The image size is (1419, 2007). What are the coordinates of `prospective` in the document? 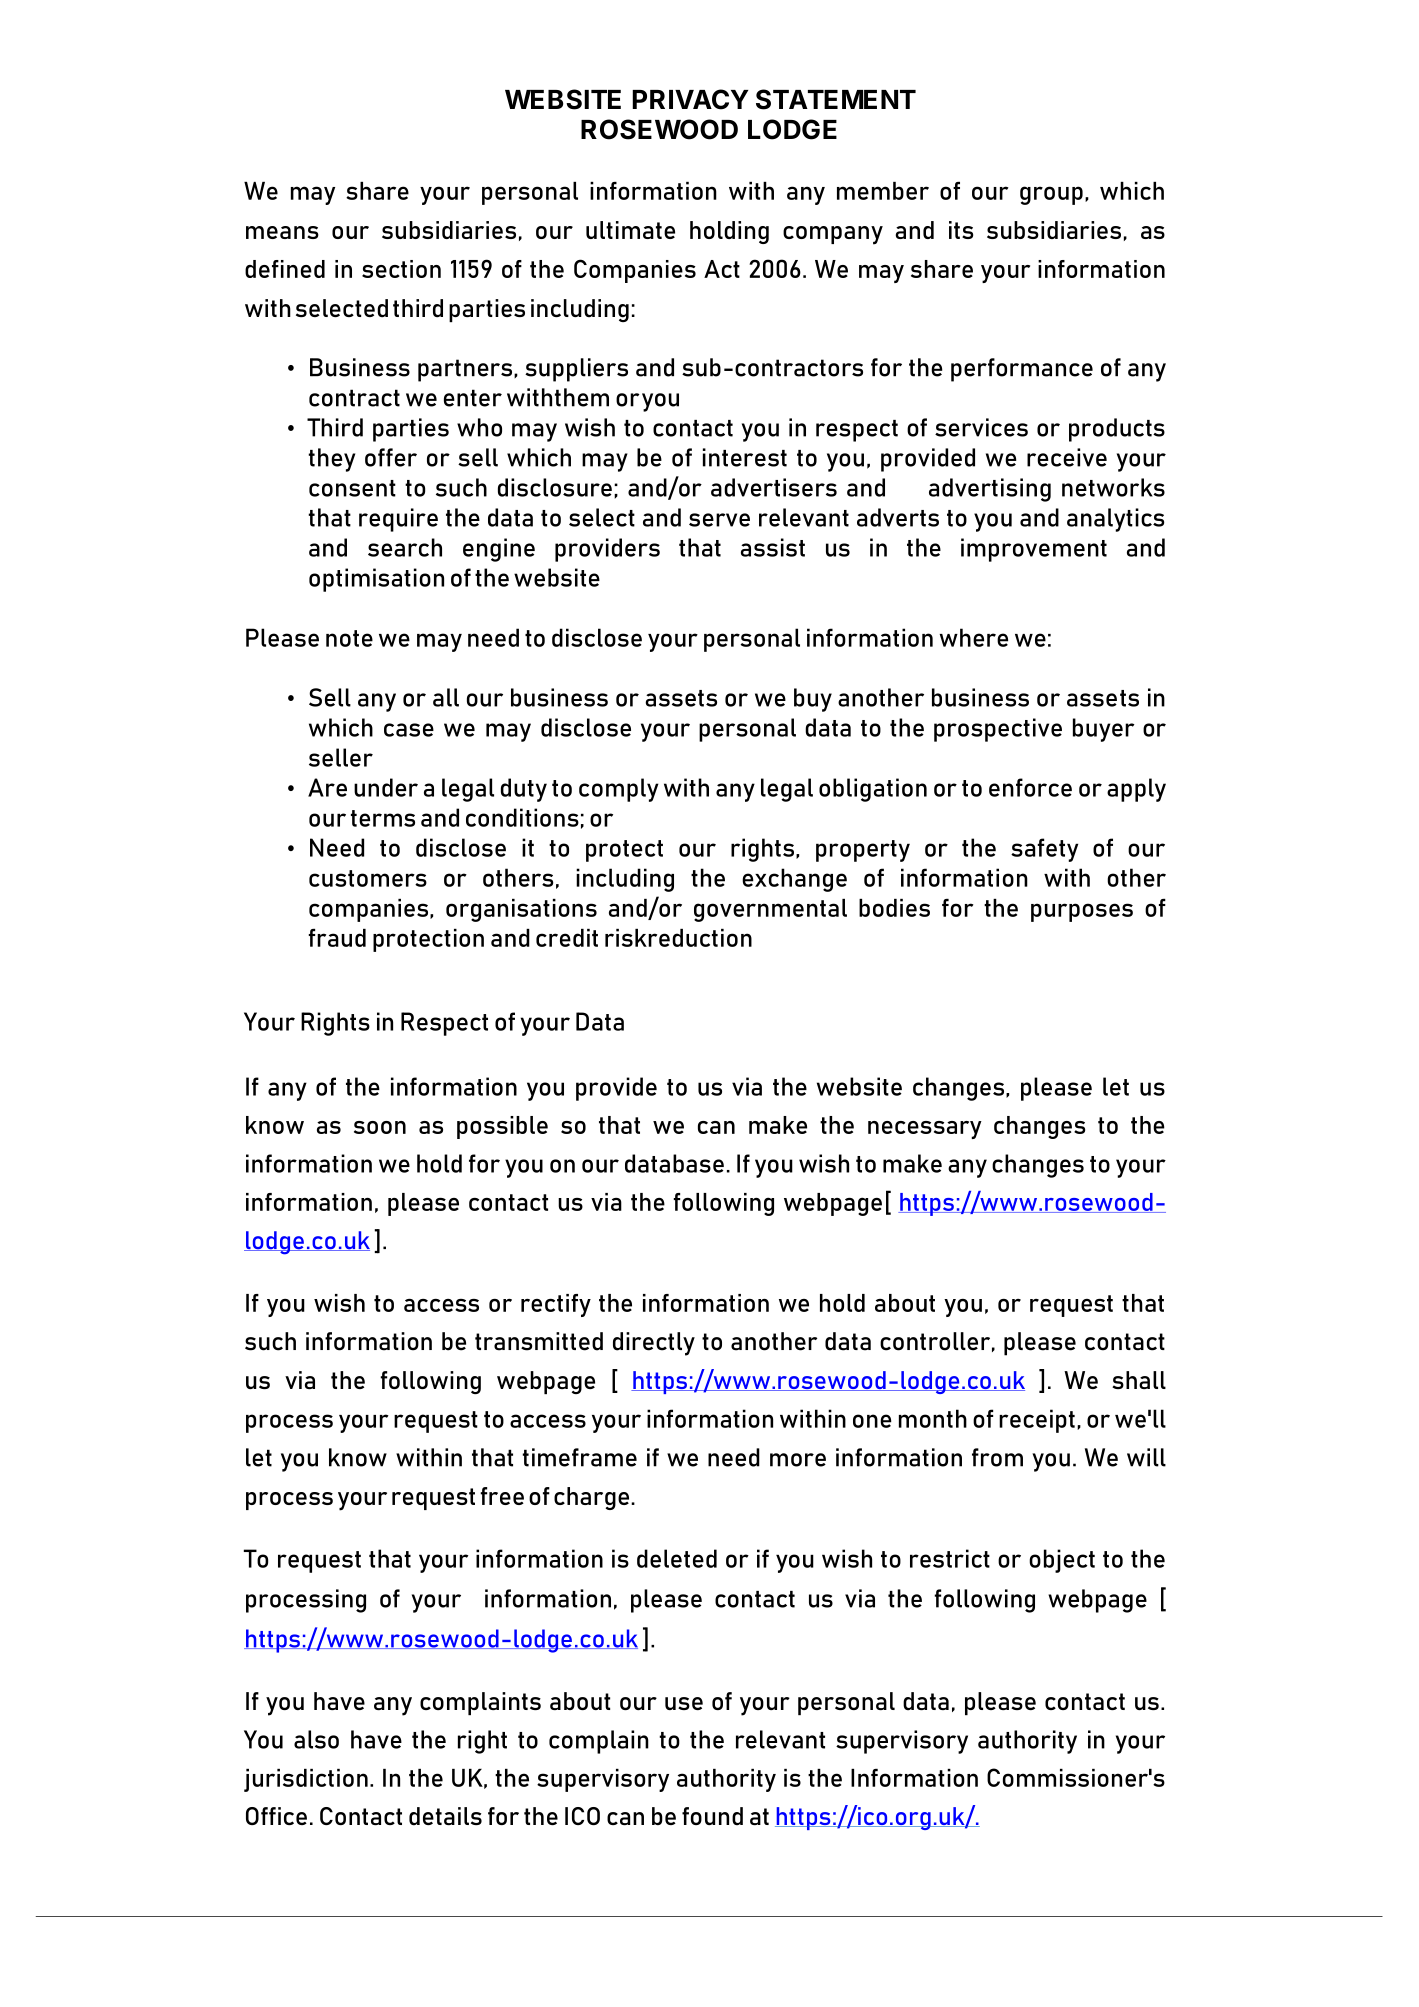 It's located at (998, 730).
